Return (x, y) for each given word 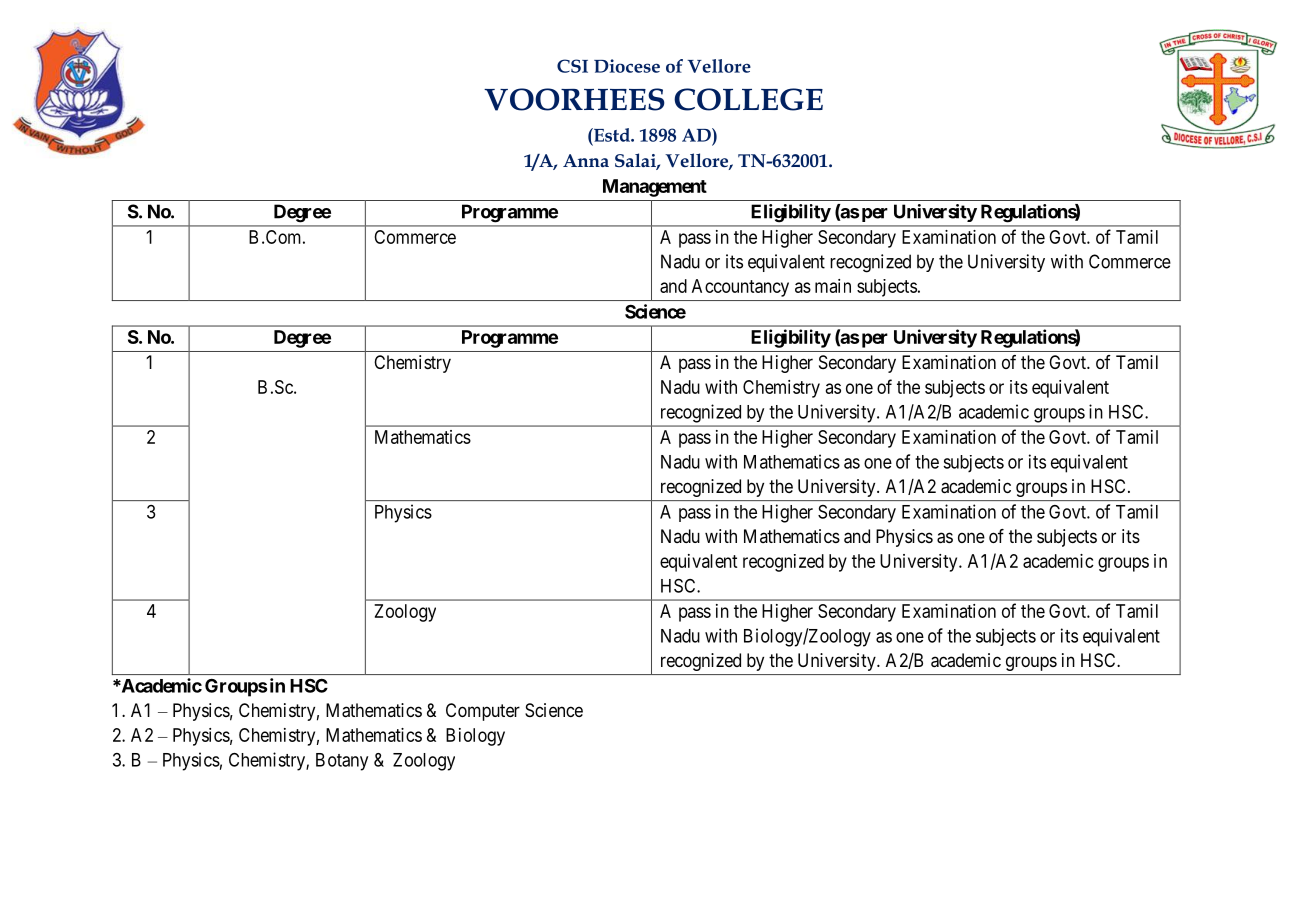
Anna (586, 160)
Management (655, 188)
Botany (342, 762)
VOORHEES (574, 99)
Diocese (627, 66)
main (833, 286)
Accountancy (740, 288)
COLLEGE (748, 99)
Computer (483, 712)
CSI (572, 66)
